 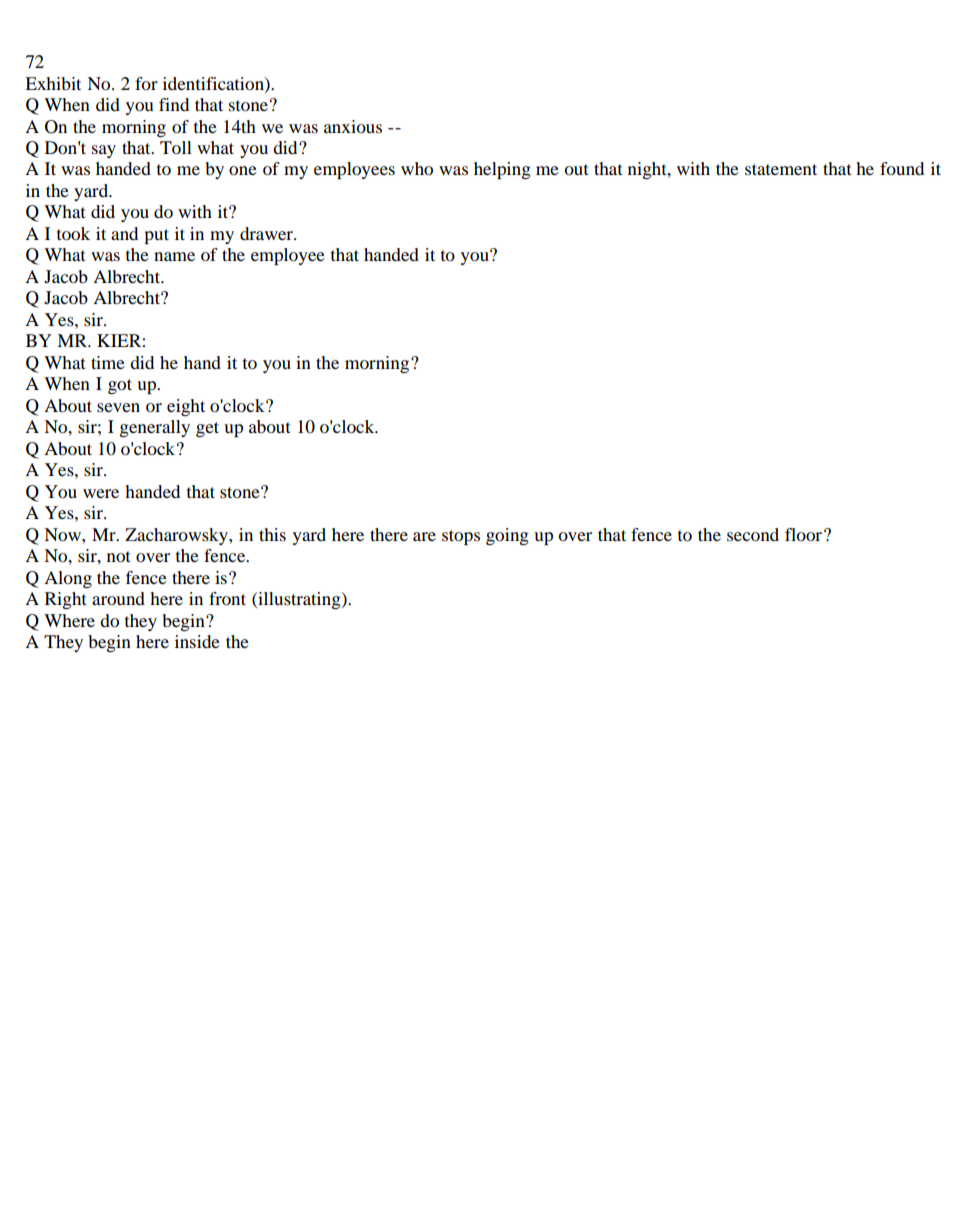 I want to click on anxious, so click(x=353, y=126).
